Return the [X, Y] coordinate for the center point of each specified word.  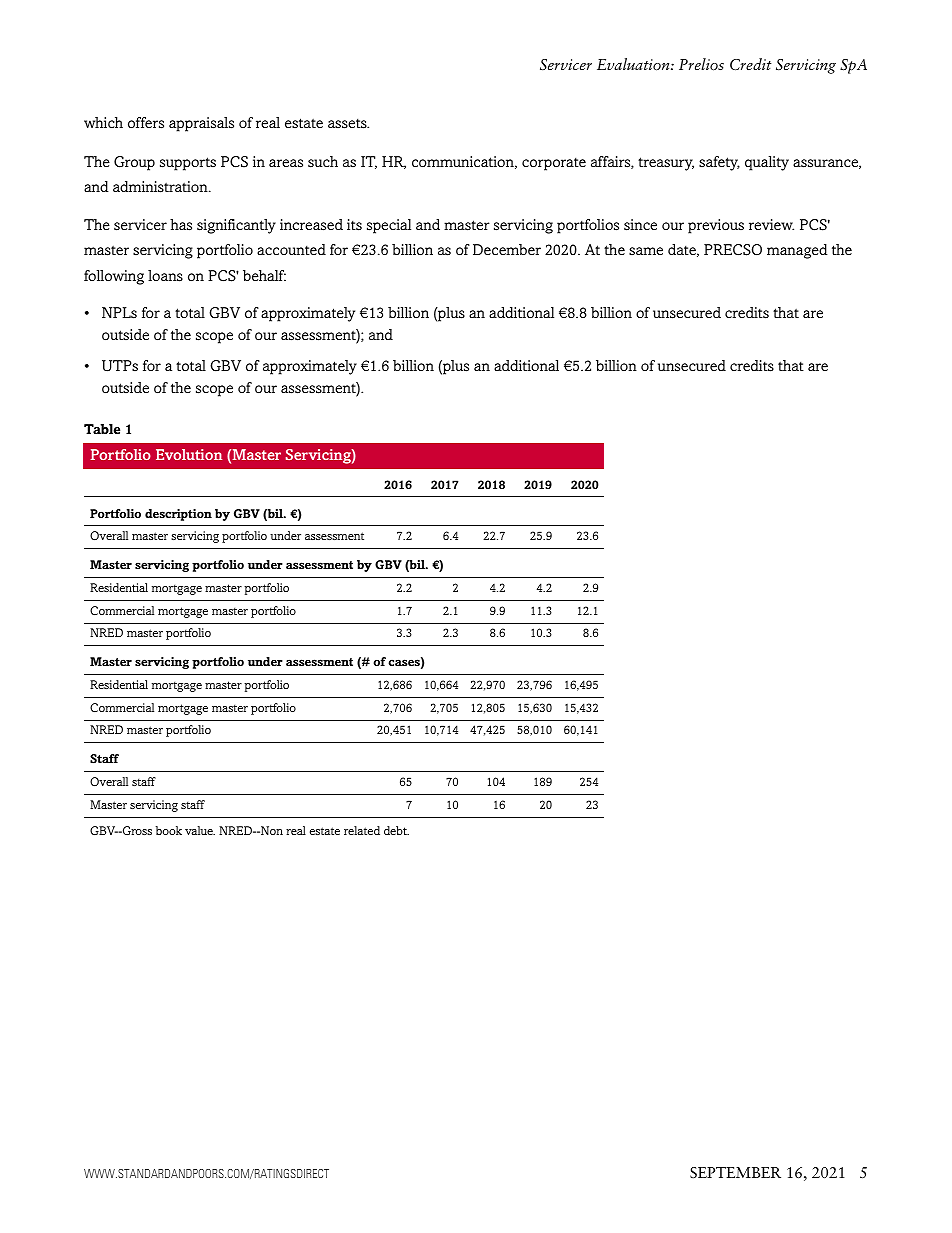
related [362, 830]
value [200, 830]
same [646, 251]
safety [719, 163]
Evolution [189, 454]
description [178, 515]
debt [396, 830]
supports [188, 164]
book [169, 830]
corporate [554, 164]
